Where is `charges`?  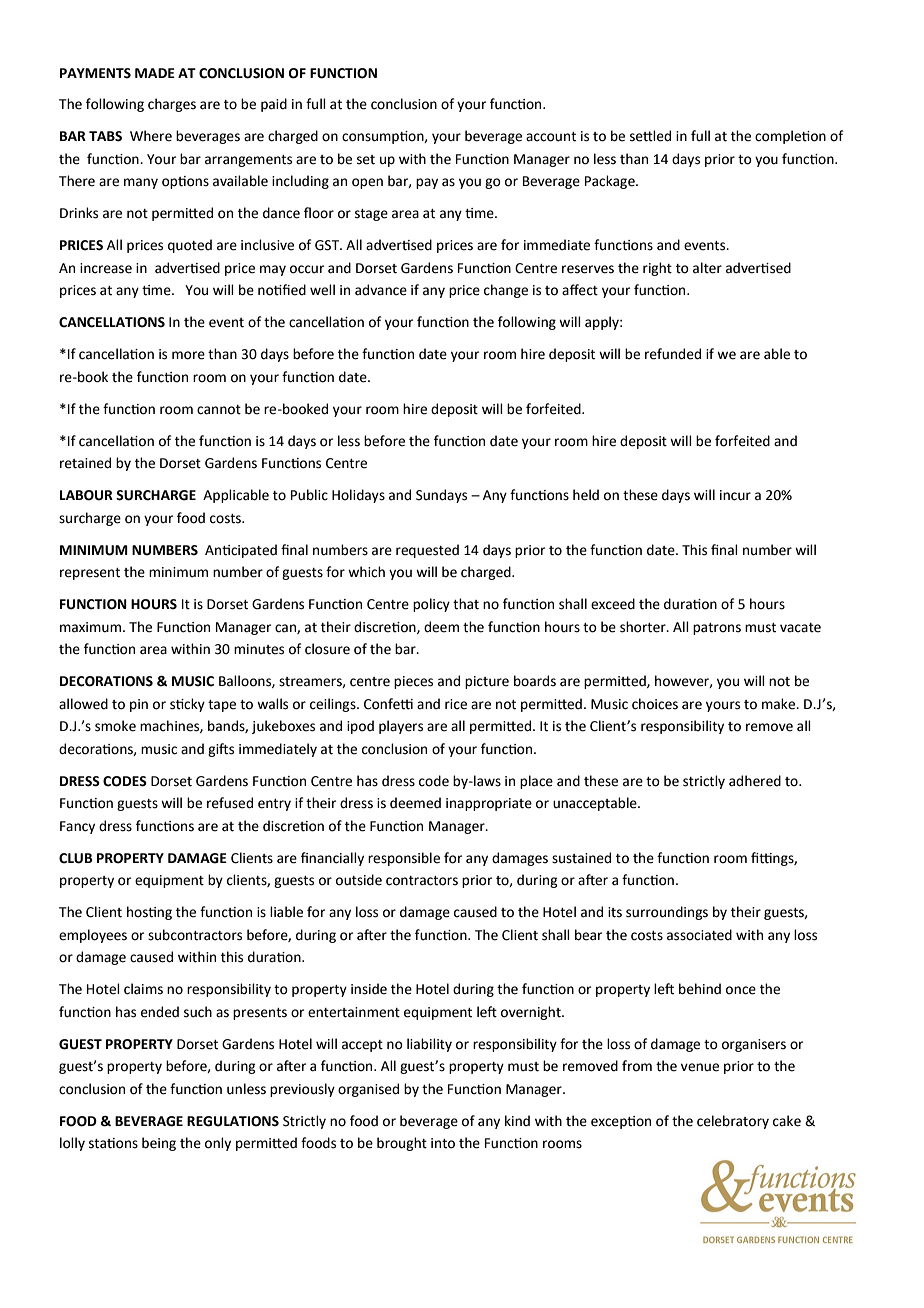
charges is located at coordinates (172, 105).
